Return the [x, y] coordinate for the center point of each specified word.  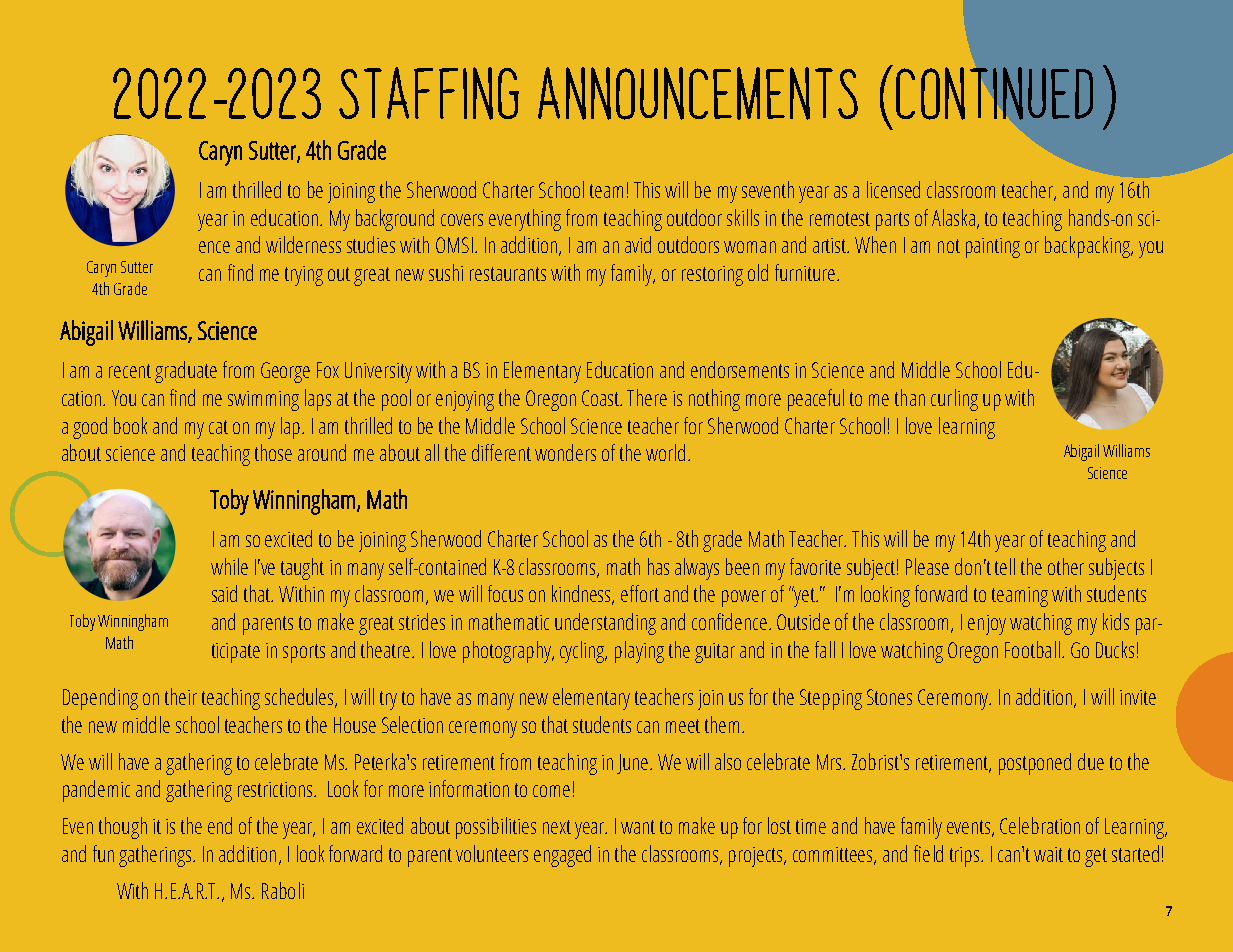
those [273, 452]
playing [639, 652]
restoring [712, 276]
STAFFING [429, 93]
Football [1032, 649]
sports [304, 653]
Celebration [1040, 825]
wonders [565, 452]
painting [993, 248]
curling [954, 400]
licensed [893, 189]
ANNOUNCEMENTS [698, 93]
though [123, 828]
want [638, 827]
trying [304, 276]
